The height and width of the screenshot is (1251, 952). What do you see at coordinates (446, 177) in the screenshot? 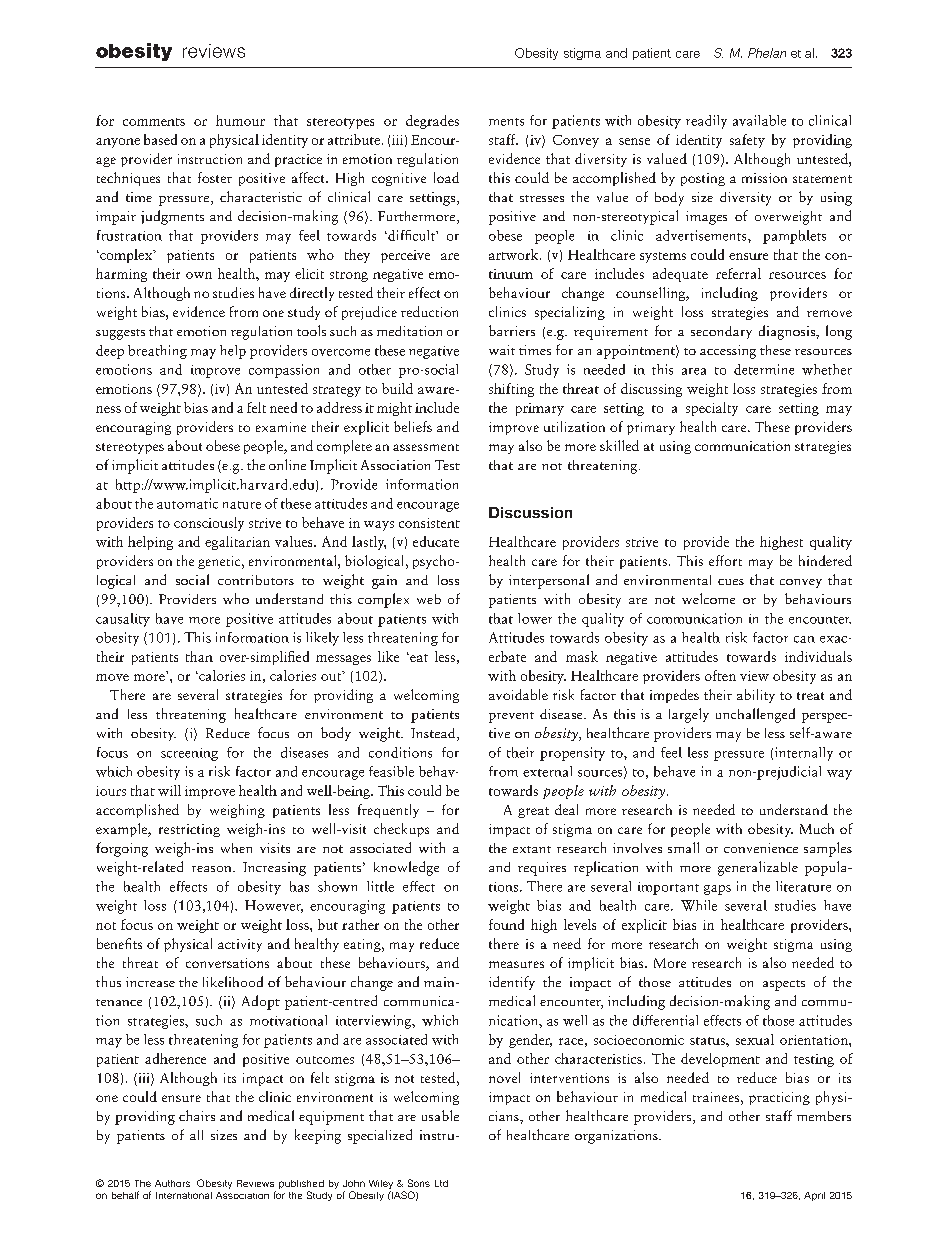
I see `load` at bounding box center [446, 177].
